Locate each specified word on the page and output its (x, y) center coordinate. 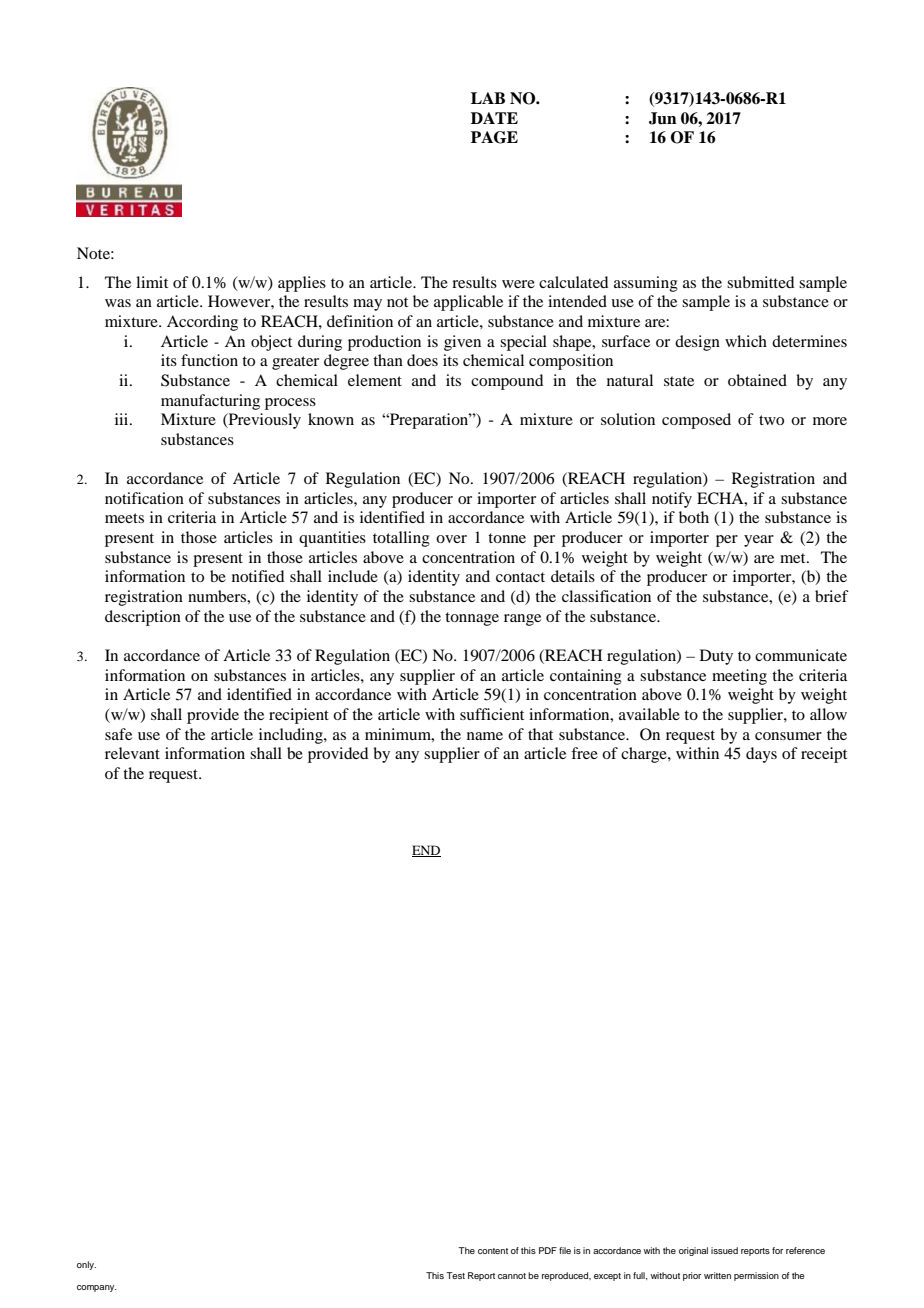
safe (118, 734)
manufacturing (210, 402)
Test (455, 1275)
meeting (739, 677)
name (485, 736)
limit (152, 282)
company (97, 1288)
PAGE (494, 137)
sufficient (492, 714)
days (761, 755)
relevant (132, 753)
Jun (663, 118)
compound (507, 382)
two (771, 420)
